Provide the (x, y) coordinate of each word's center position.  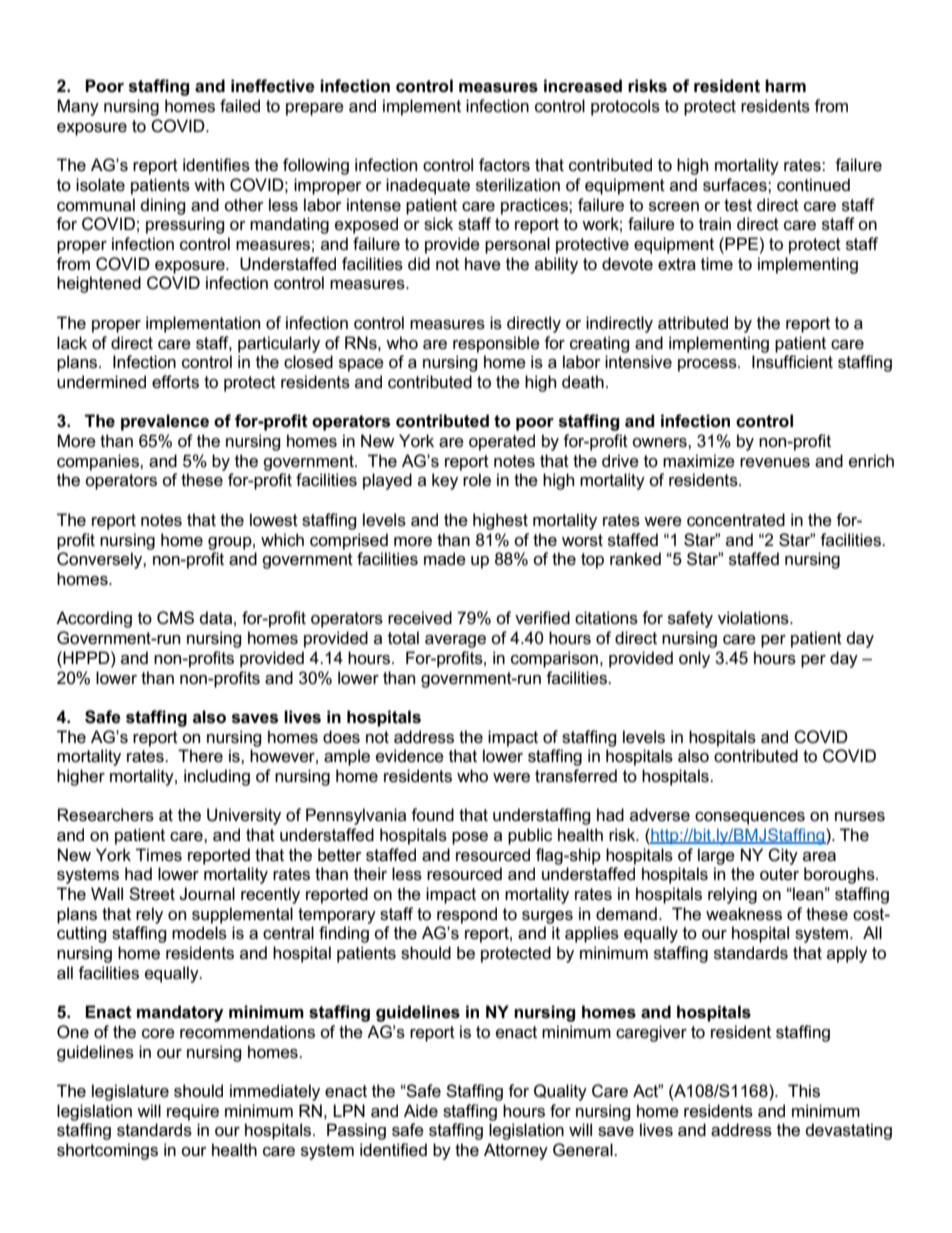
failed (240, 106)
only (694, 659)
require (193, 1112)
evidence (410, 756)
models (199, 933)
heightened (99, 284)
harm (785, 86)
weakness (744, 914)
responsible (496, 344)
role (477, 480)
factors (504, 165)
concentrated (736, 520)
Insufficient (792, 362)
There (200, 756)
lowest (274, 520)
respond (467, 915)
